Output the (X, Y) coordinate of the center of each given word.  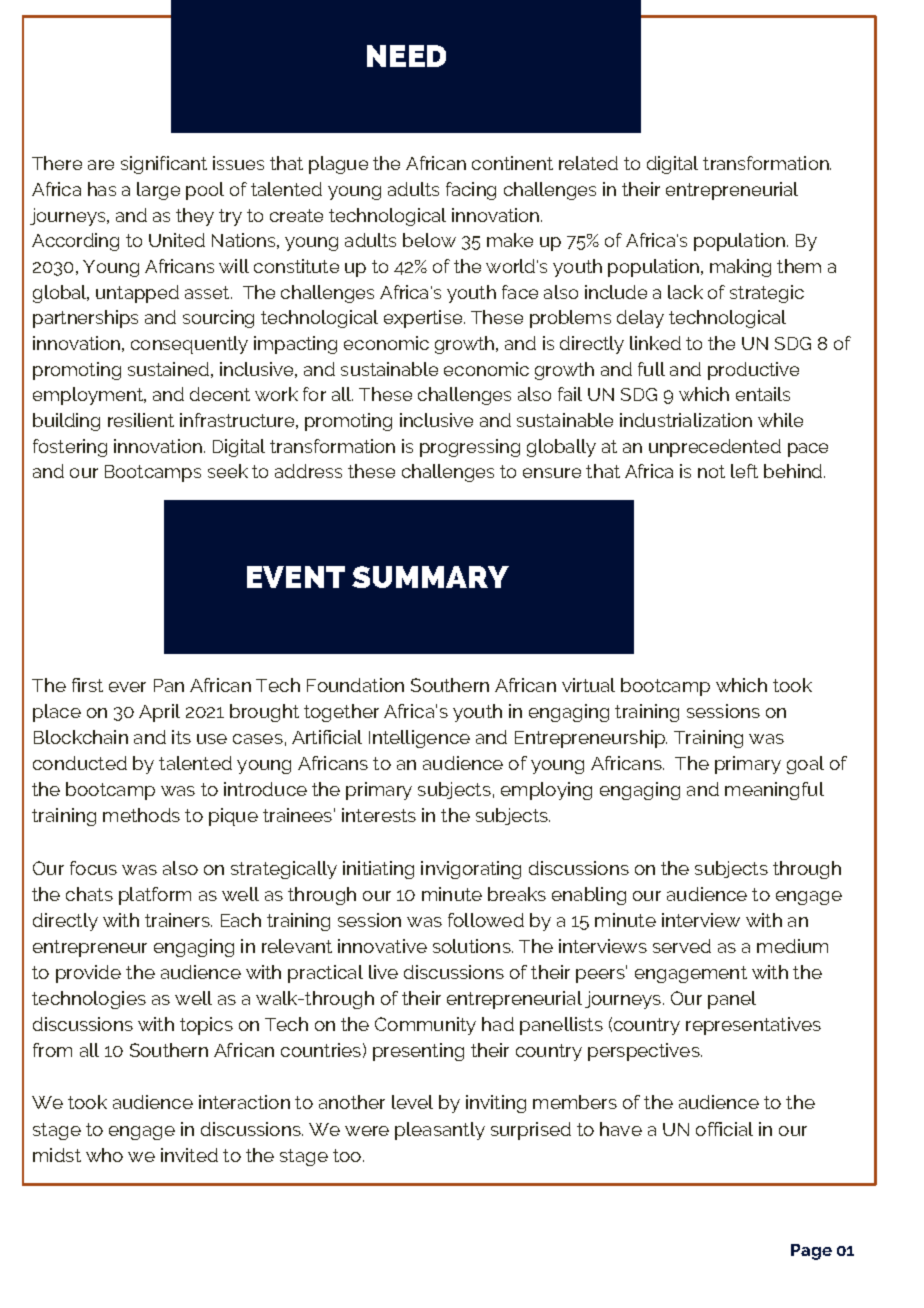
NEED (406, 56)
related (588, 163)
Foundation (355, 685)
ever (127, 687)
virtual (588, 685)
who (104, 1155)
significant (164, 165)
